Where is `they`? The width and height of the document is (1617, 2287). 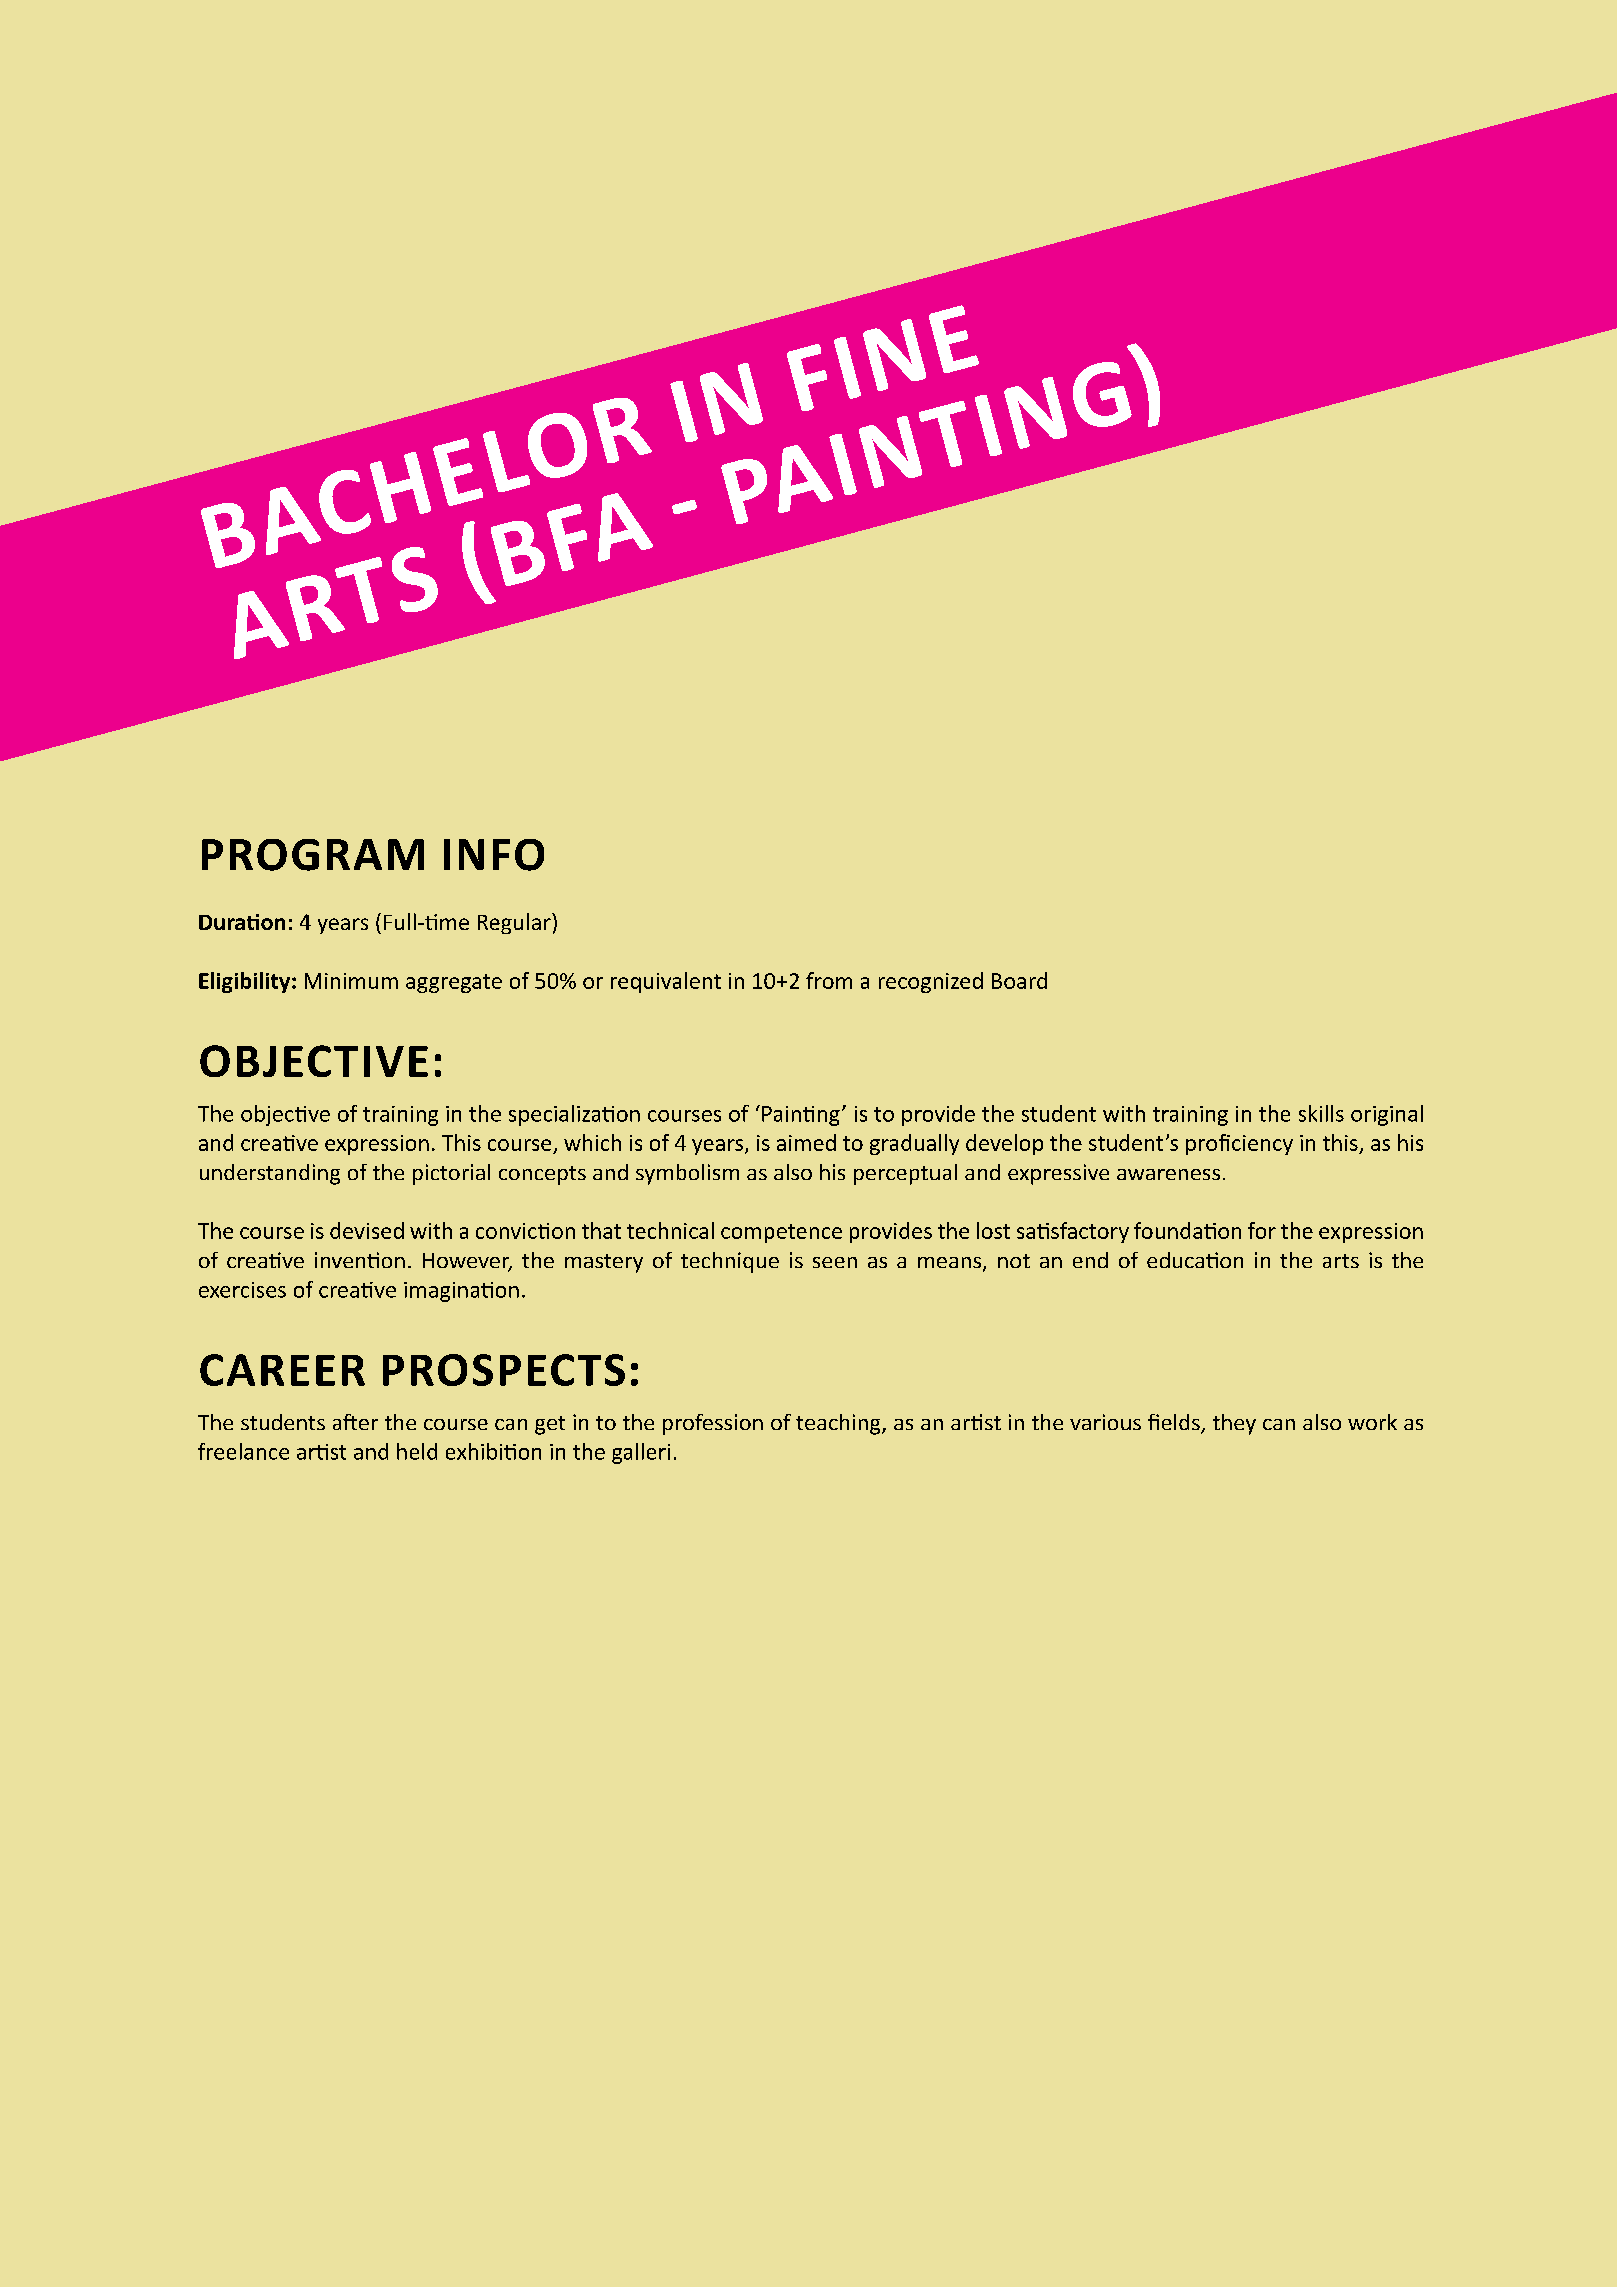
they is located at coordinates (1234, 1424).
